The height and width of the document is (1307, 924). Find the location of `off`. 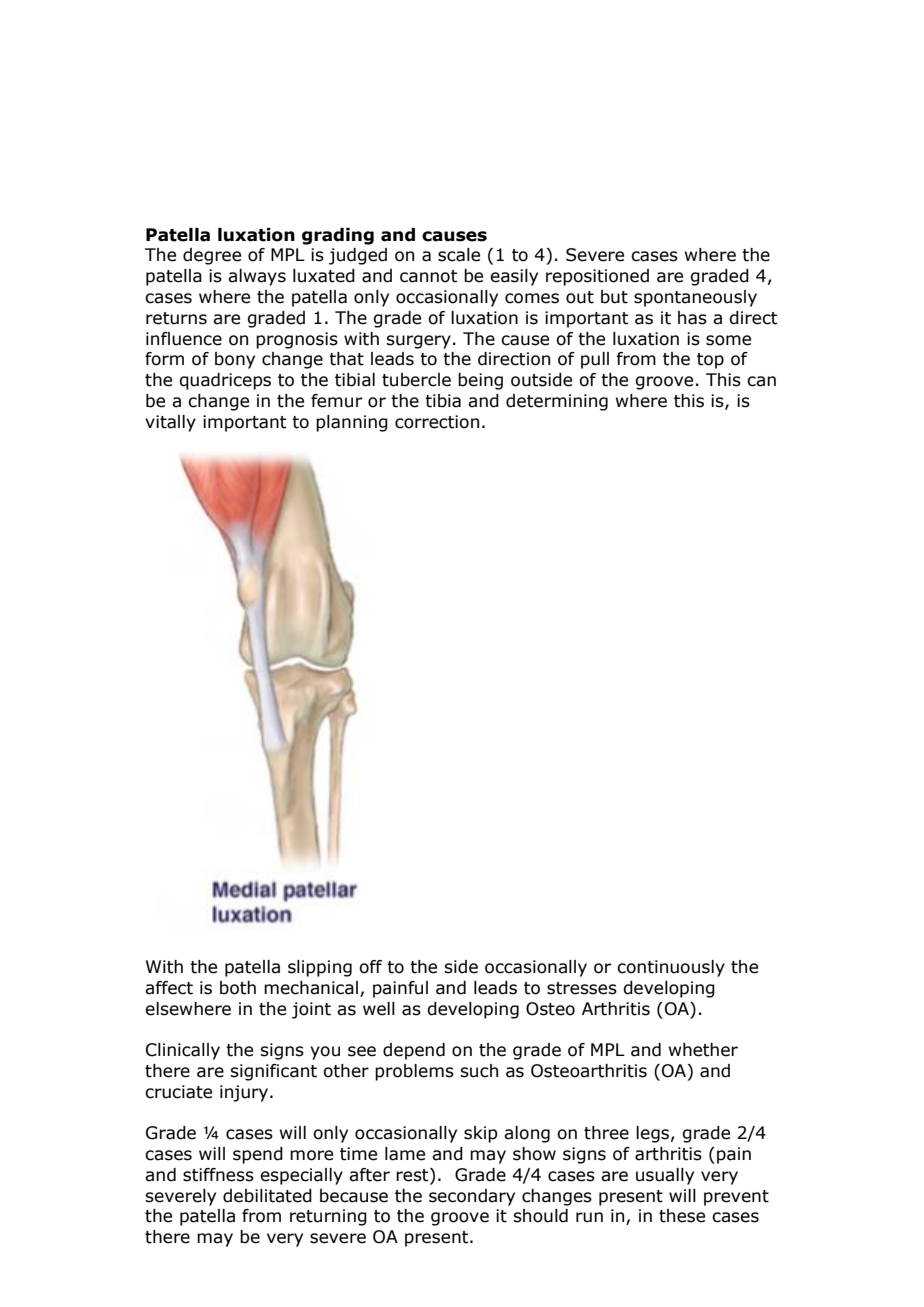

off is located at coordinates (370, 967).
